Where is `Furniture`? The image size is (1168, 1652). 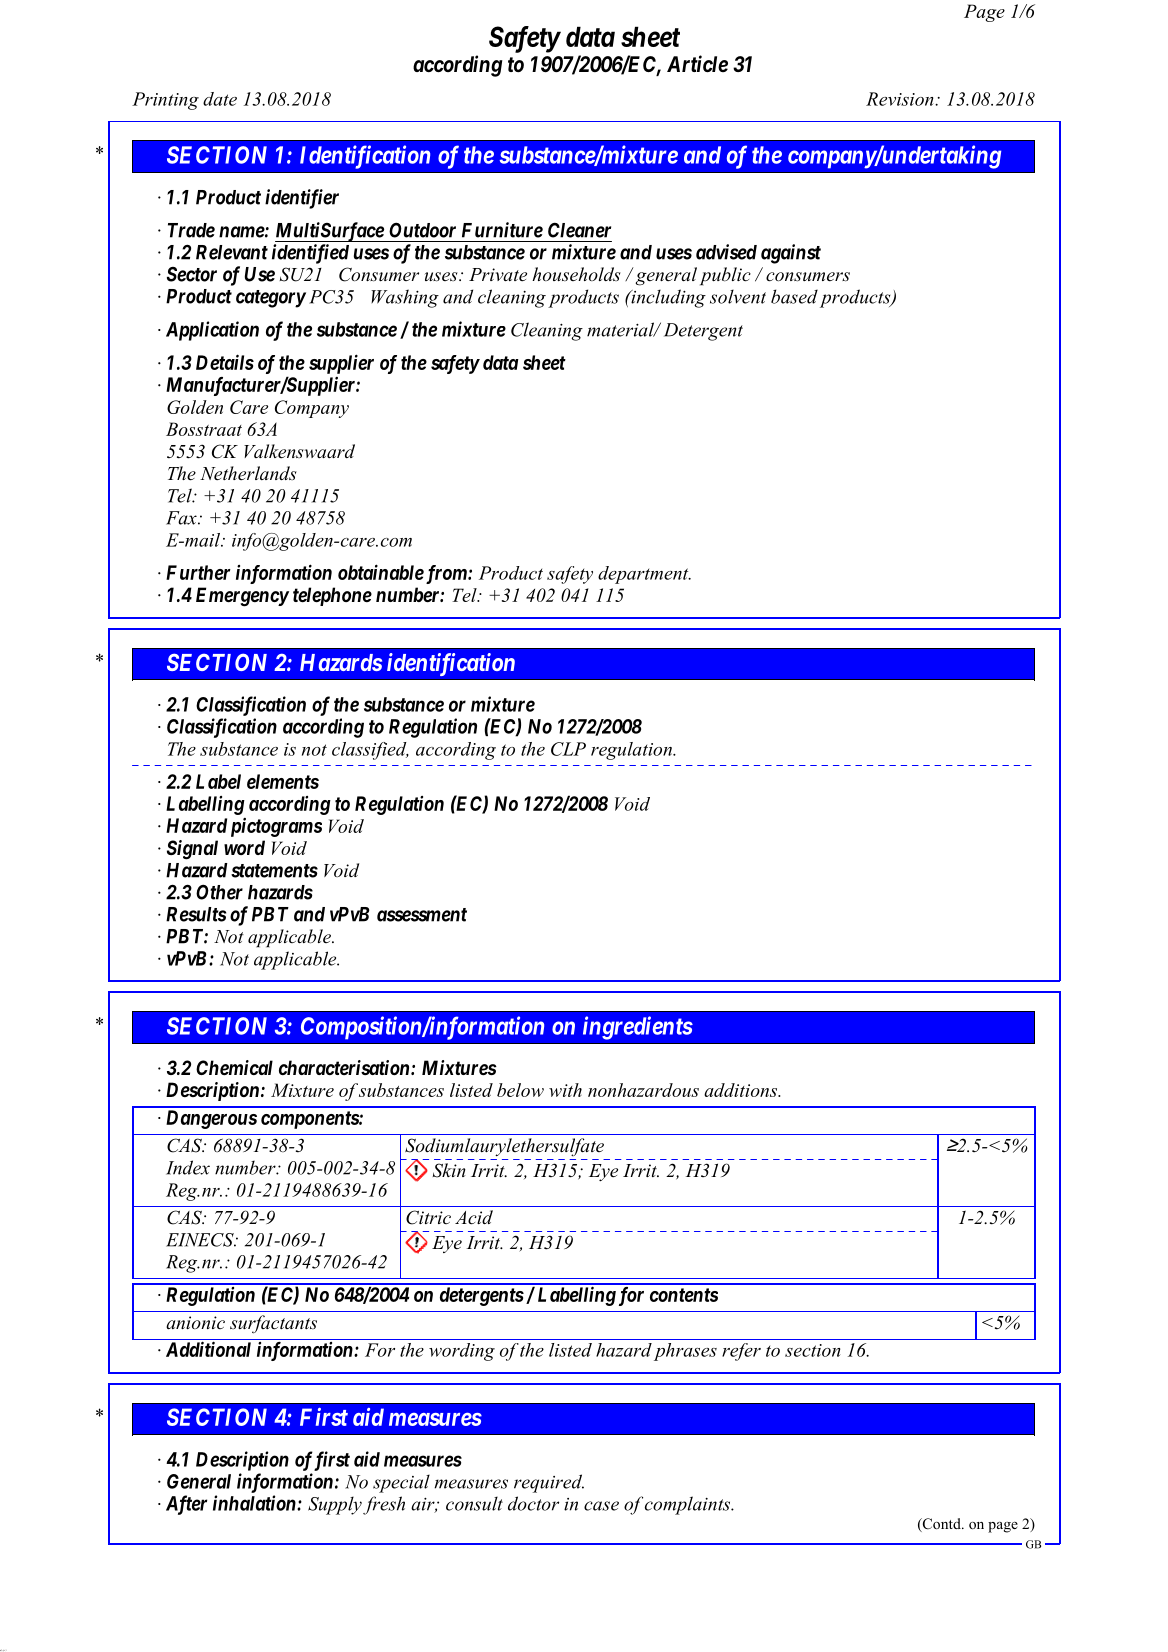
Furniture is located at coordinates (502, 230).
